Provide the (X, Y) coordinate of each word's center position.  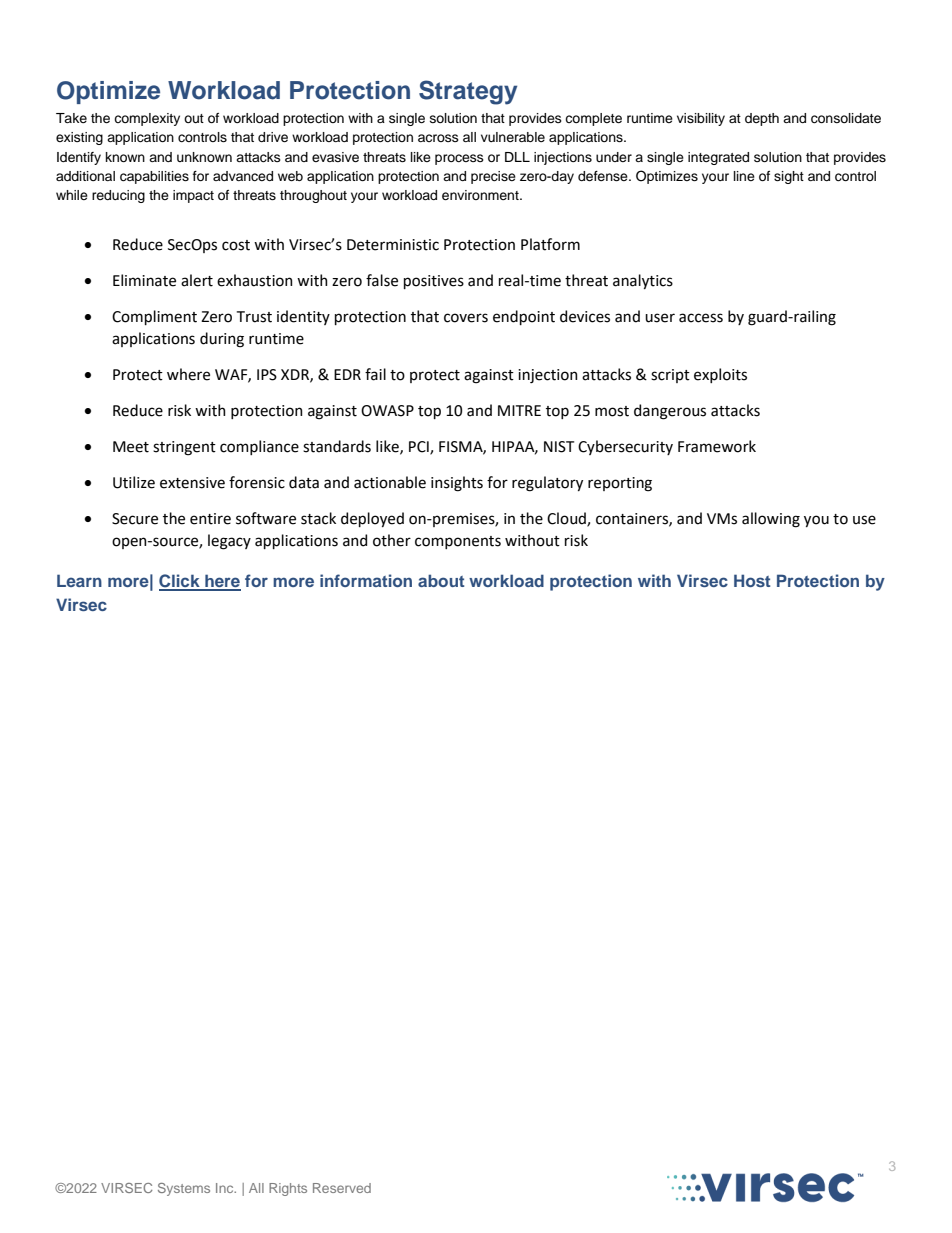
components (458, 542)
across (438, 138)
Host (752, 580)
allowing (771, 520)
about (441, 580)
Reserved (342, 1188)
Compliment (154, 317)
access (701, 318)
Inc (226, 1188)
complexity (147, 119)
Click (180, 582)
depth (762, 119)
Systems (184, 1189)
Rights (288, 1189)
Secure (135, 519)
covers (466, 318)
